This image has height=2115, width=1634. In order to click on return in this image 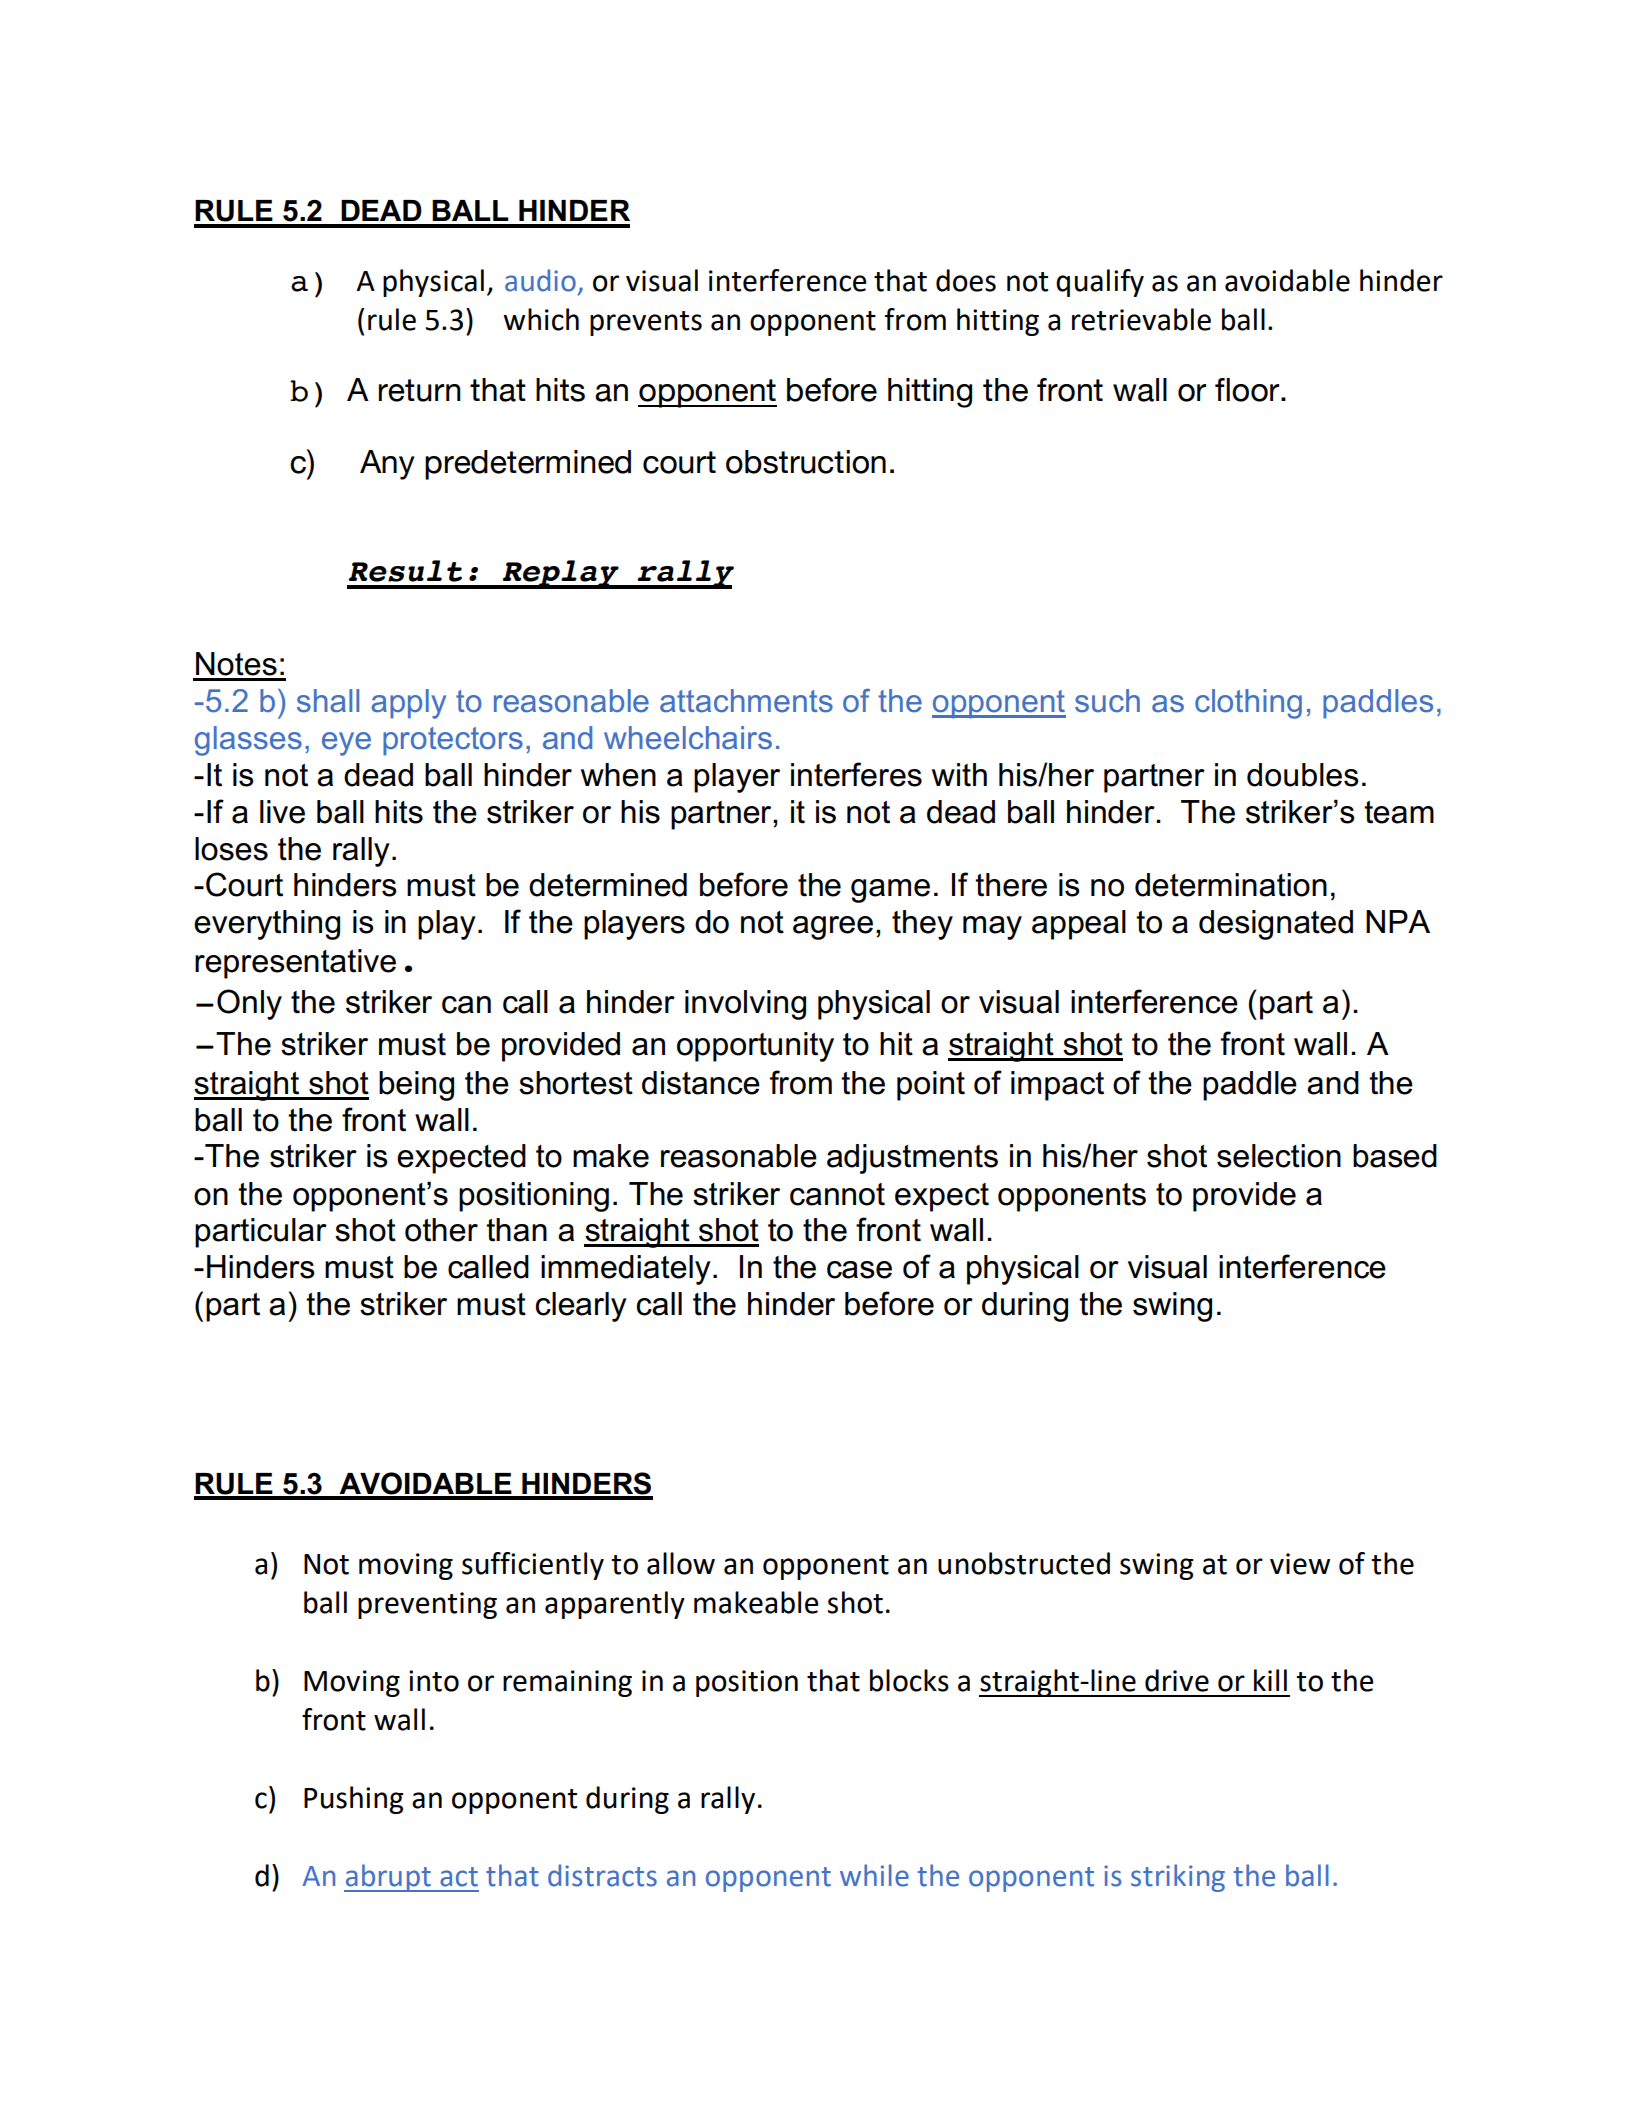, I will do `click(420, 390)`.
